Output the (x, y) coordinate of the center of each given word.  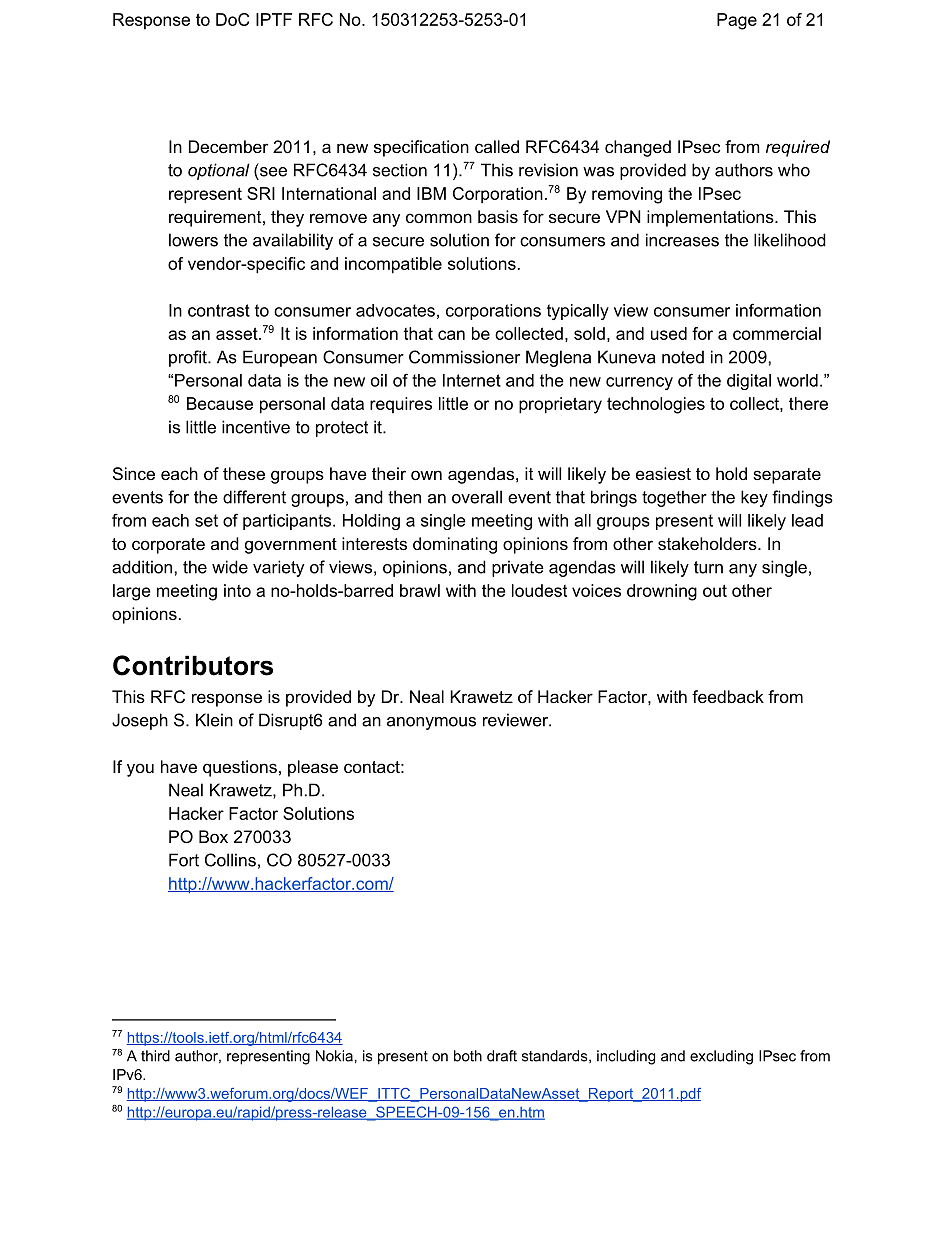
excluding (721, 1057)
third (155, 1056)
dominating (455, 545)
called (497, 146)
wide (230, 567)
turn (708, 567)
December (228, 146)
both (468, 1056)
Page (737, 21)
